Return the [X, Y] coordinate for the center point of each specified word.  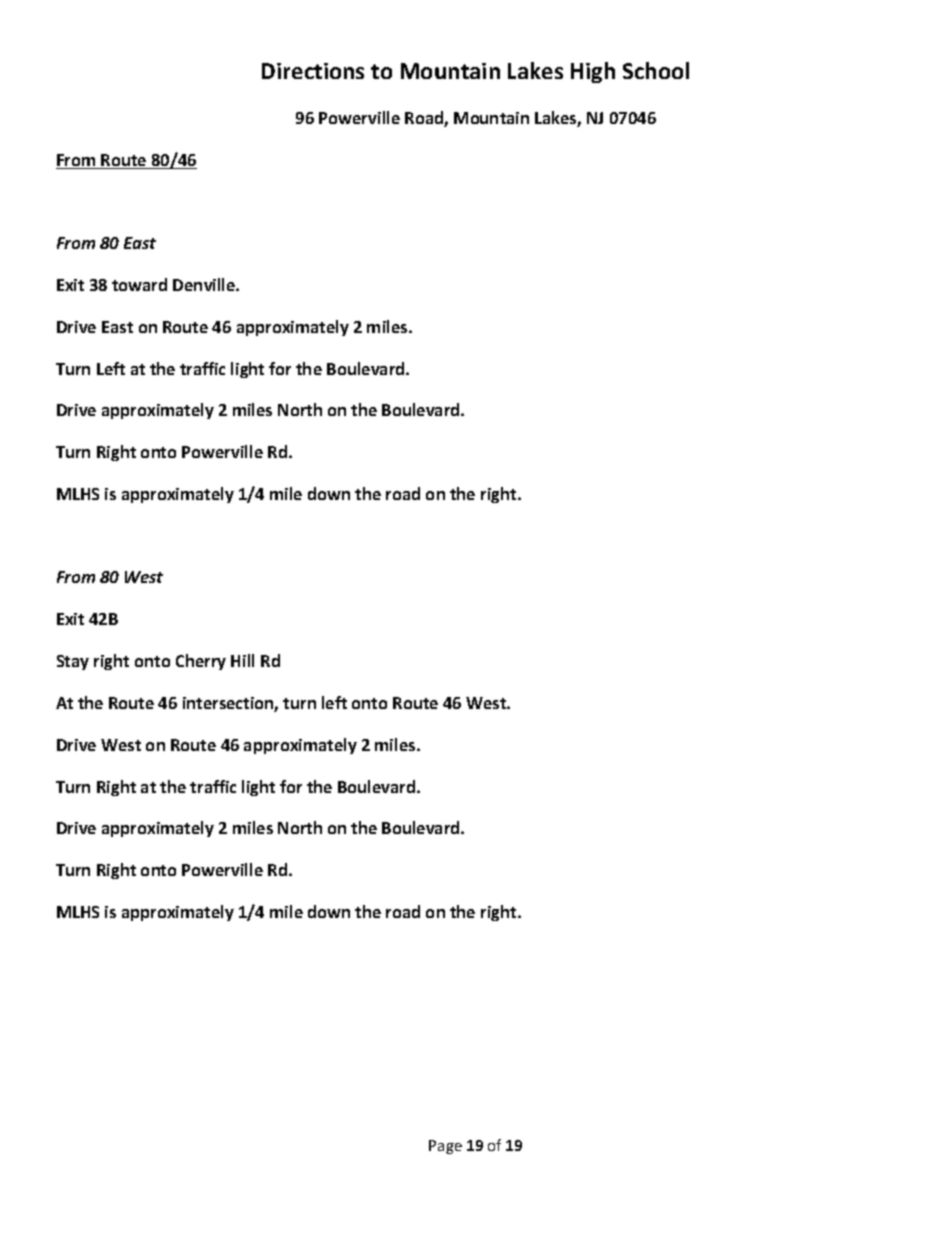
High [593, 72]
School [656, 70]
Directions [313, 71]
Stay [73, 662]
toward [139, 284]
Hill [242, 660]
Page [445, 1147]
